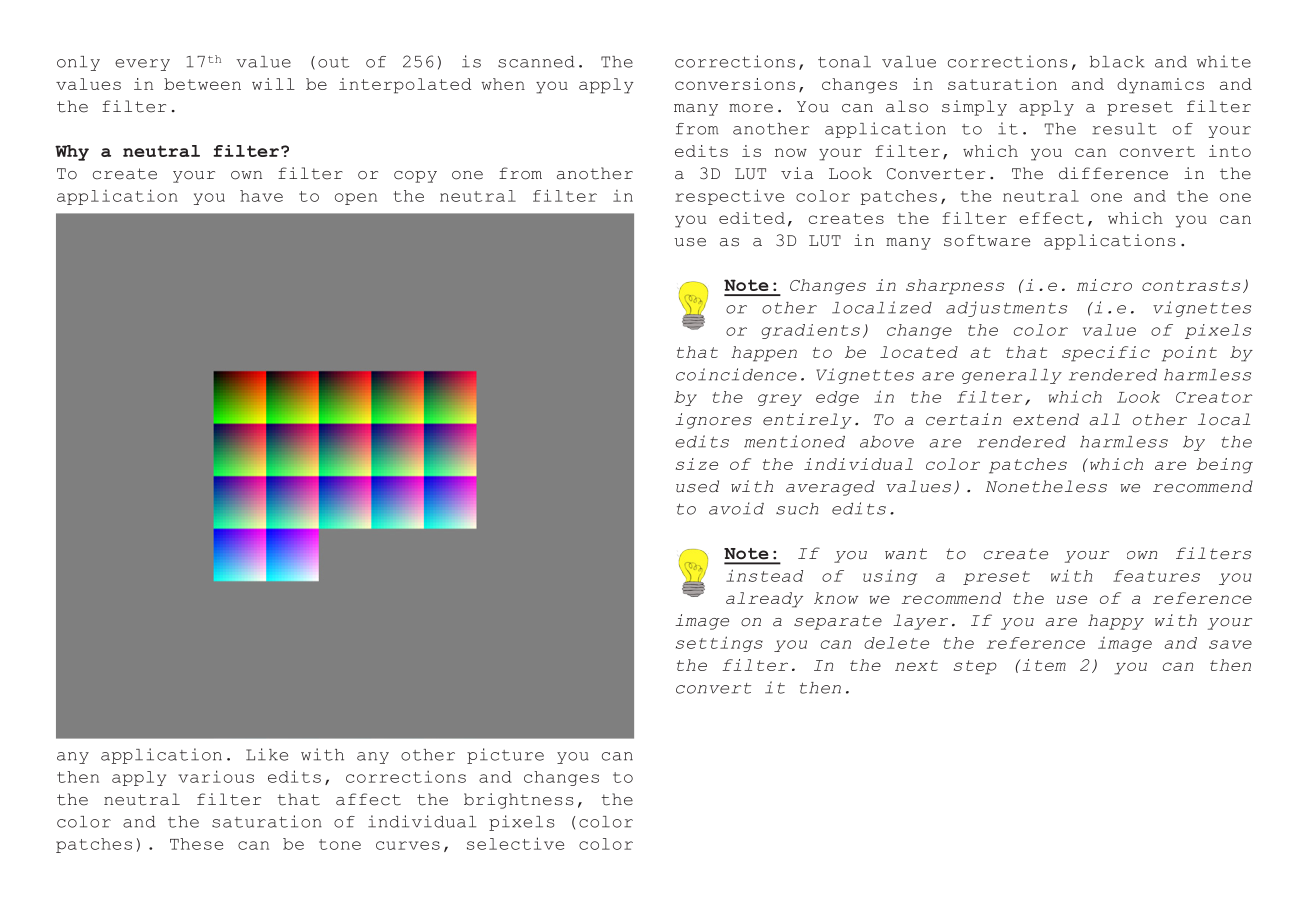  Describe the element at coordinates (202, 84) in the image. I see `between` at that location.
